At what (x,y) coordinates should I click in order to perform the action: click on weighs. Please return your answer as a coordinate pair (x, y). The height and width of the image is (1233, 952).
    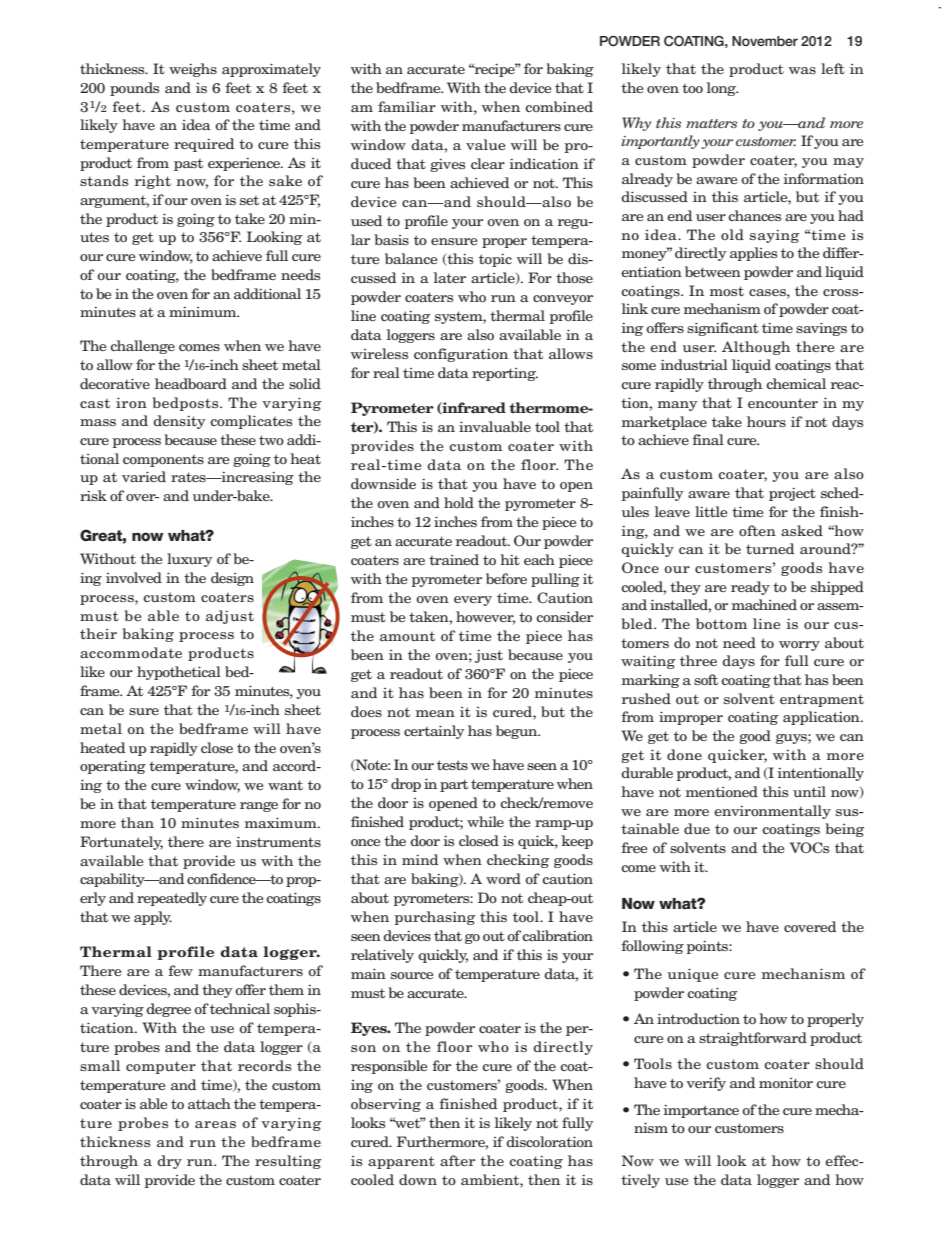
    Looking at the image, I should click on (193, 70).
